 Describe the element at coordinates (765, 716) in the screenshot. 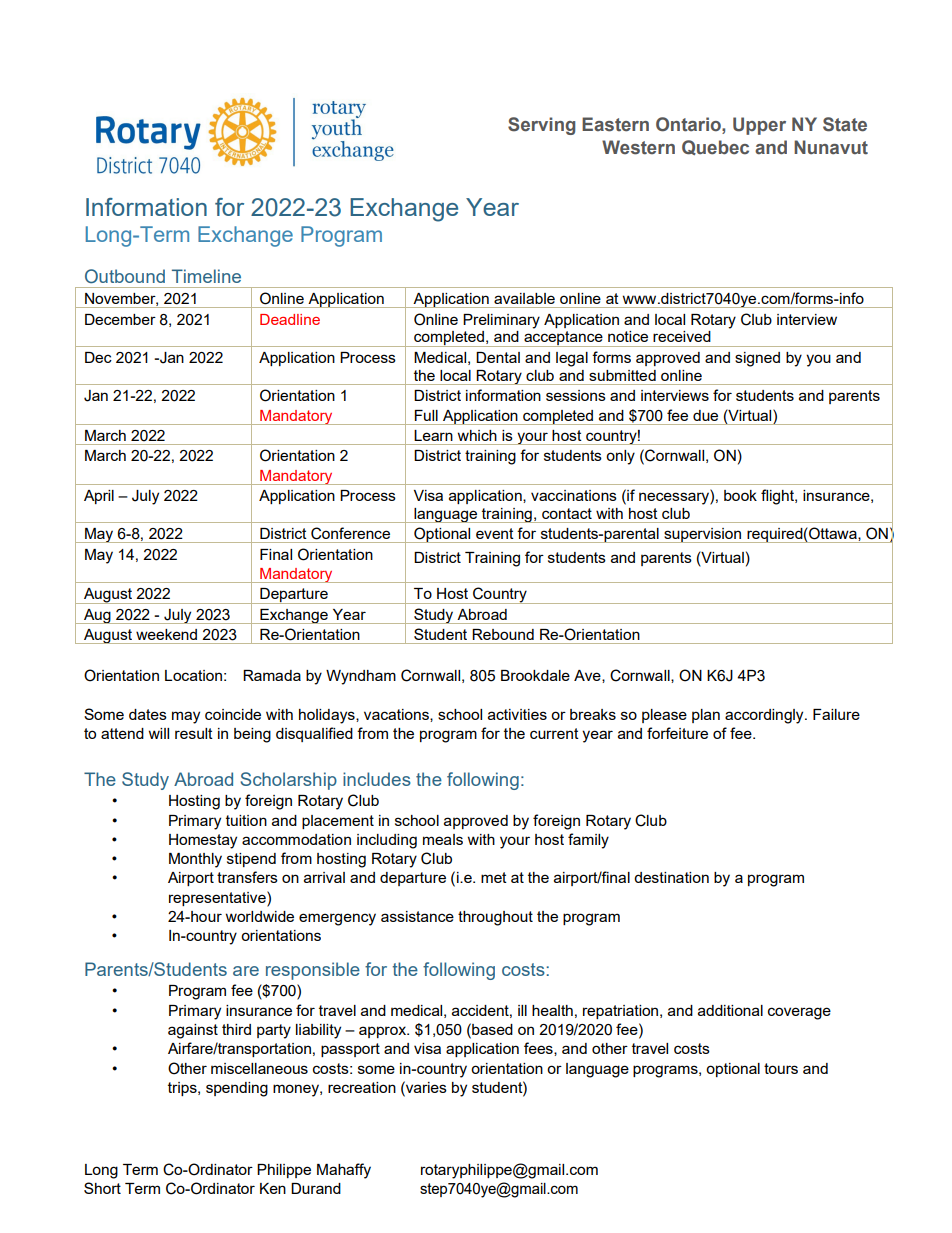

I see `accordingly` at that location.
